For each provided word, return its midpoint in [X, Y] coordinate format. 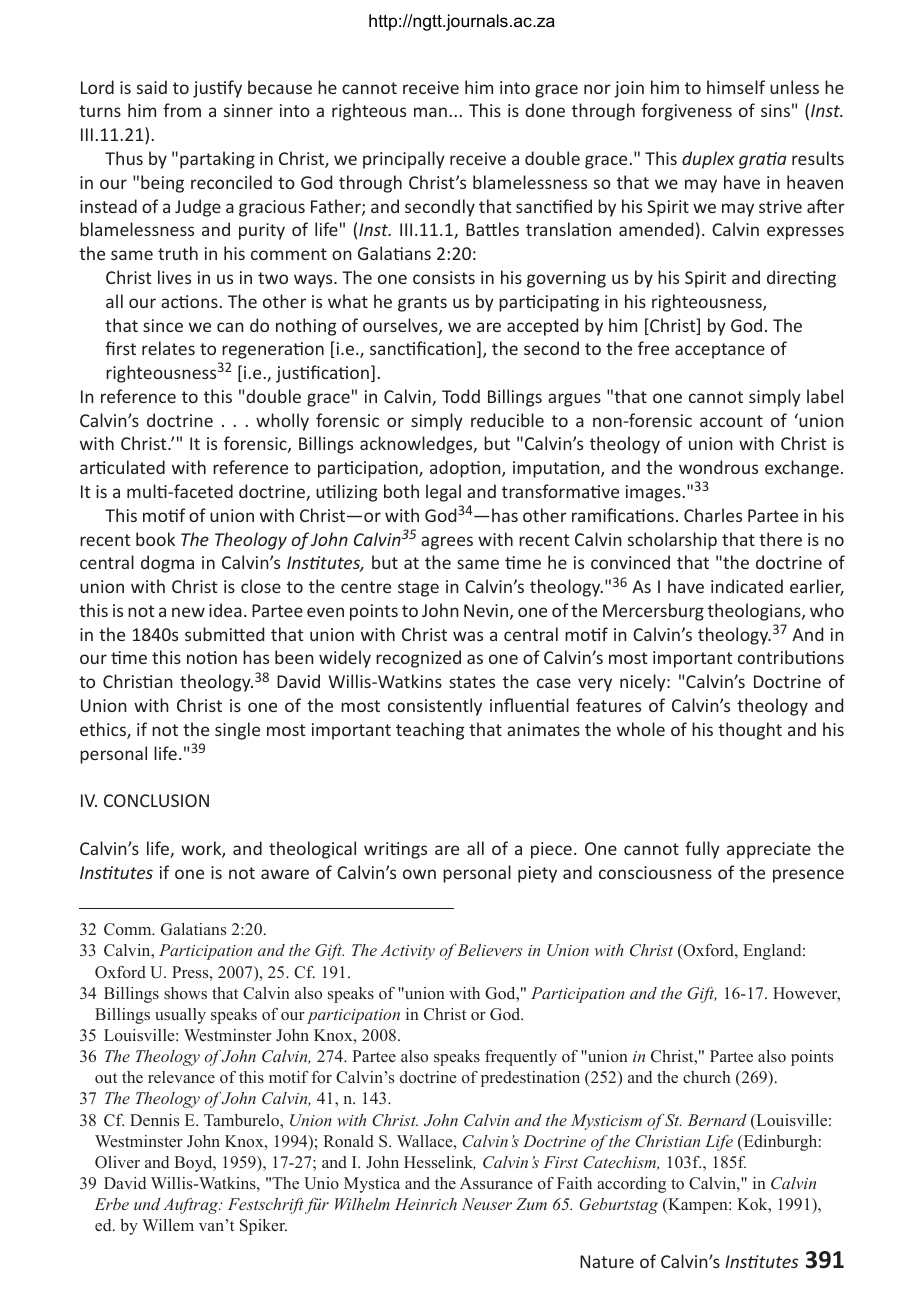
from [182, 110]
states [472, 682]
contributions [791, 657]
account [731, 421]
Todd [461, 396]
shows [185, 993]
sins [775, 110]
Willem [168, 1225]
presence [808, 876]
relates [168, 348]
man [430, 112]
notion [212, 657]
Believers [490, 950]
